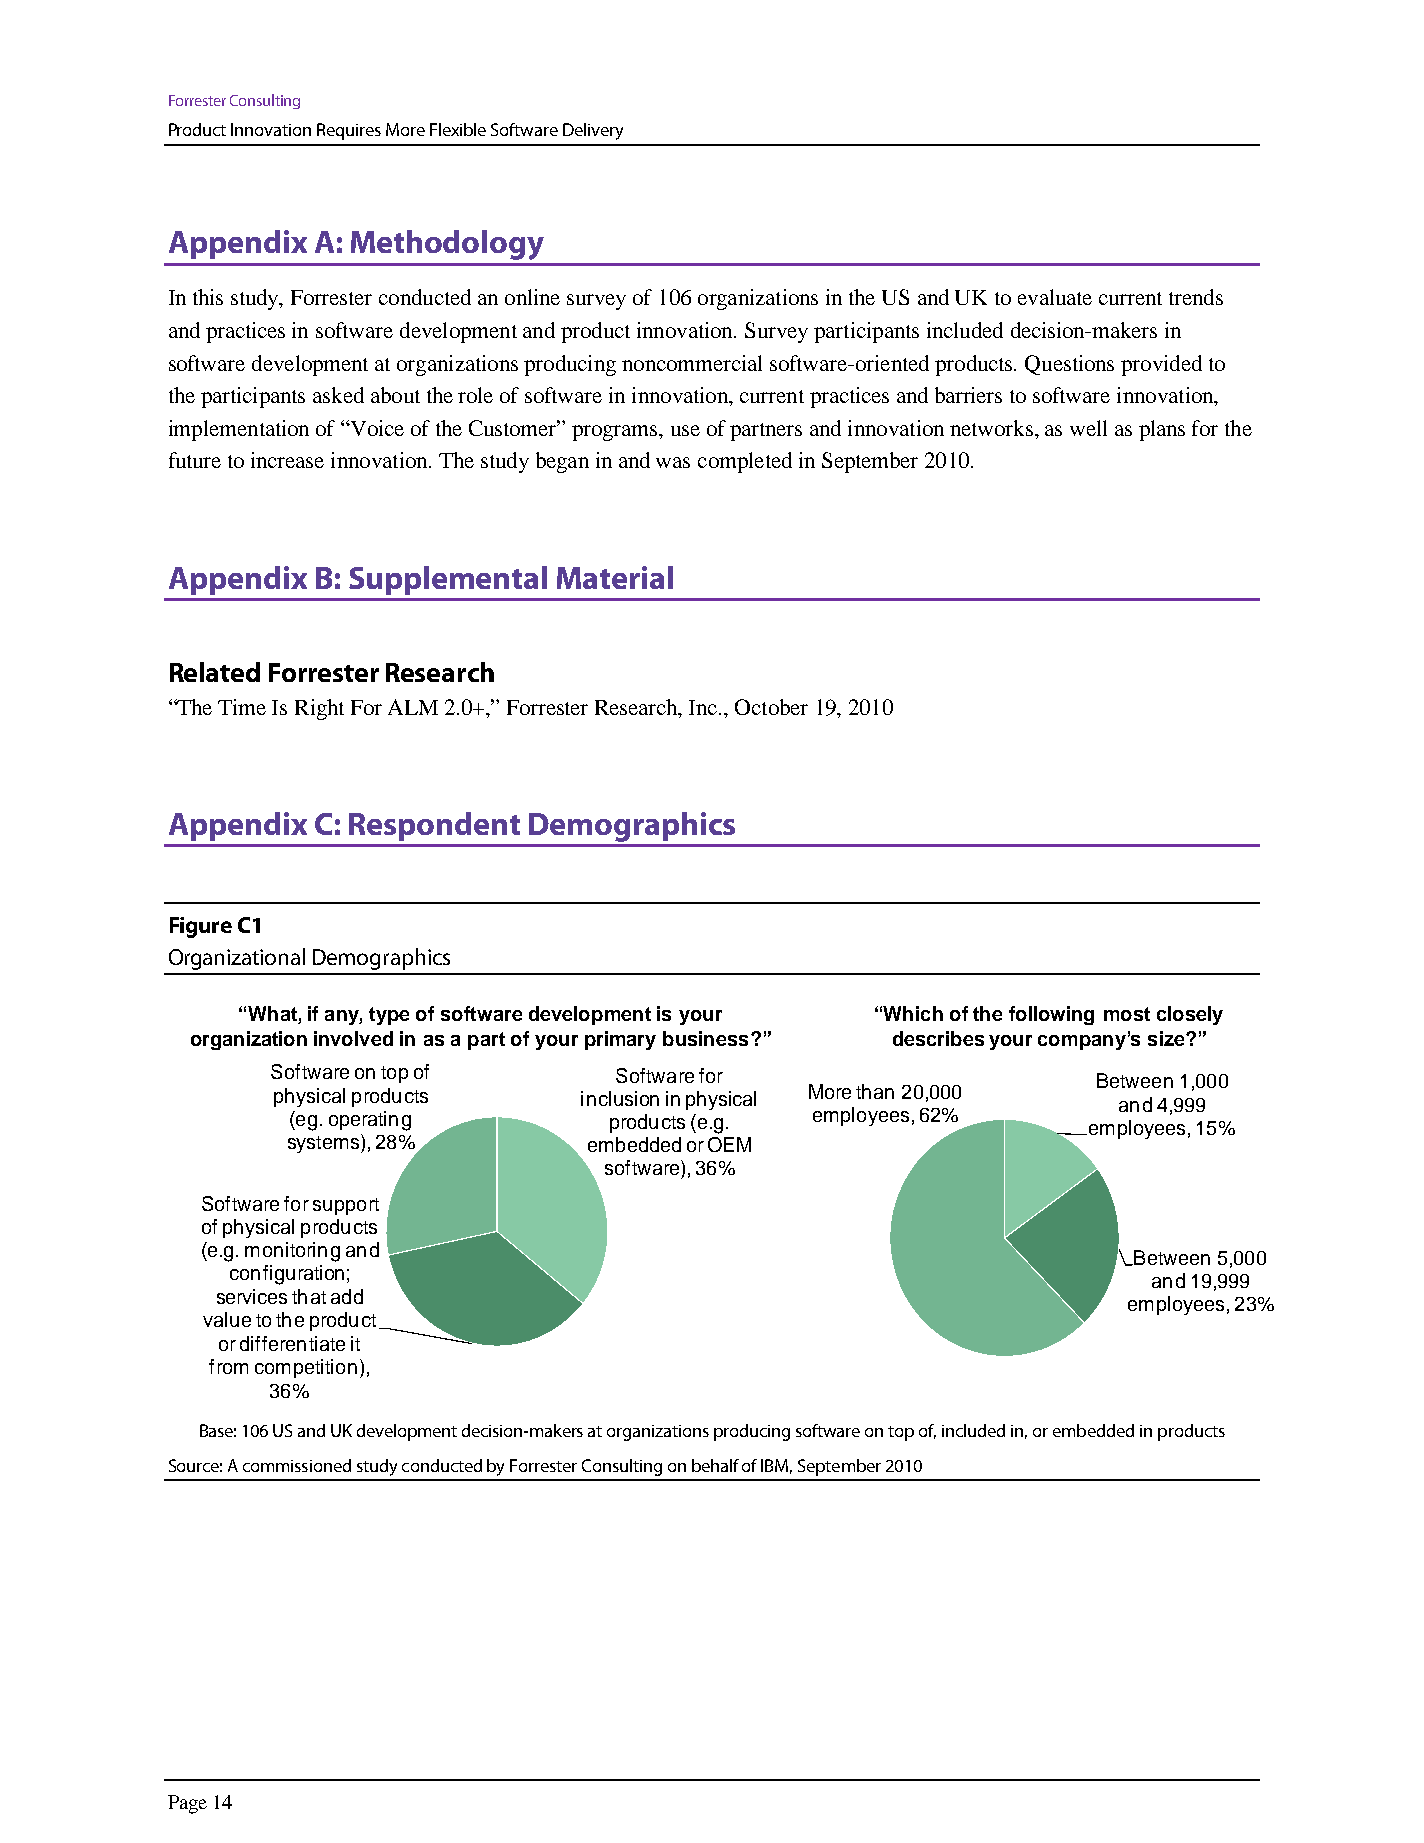  Describe the element at coordinates (593, 131) in the page. I see `Delivery` at that location.
